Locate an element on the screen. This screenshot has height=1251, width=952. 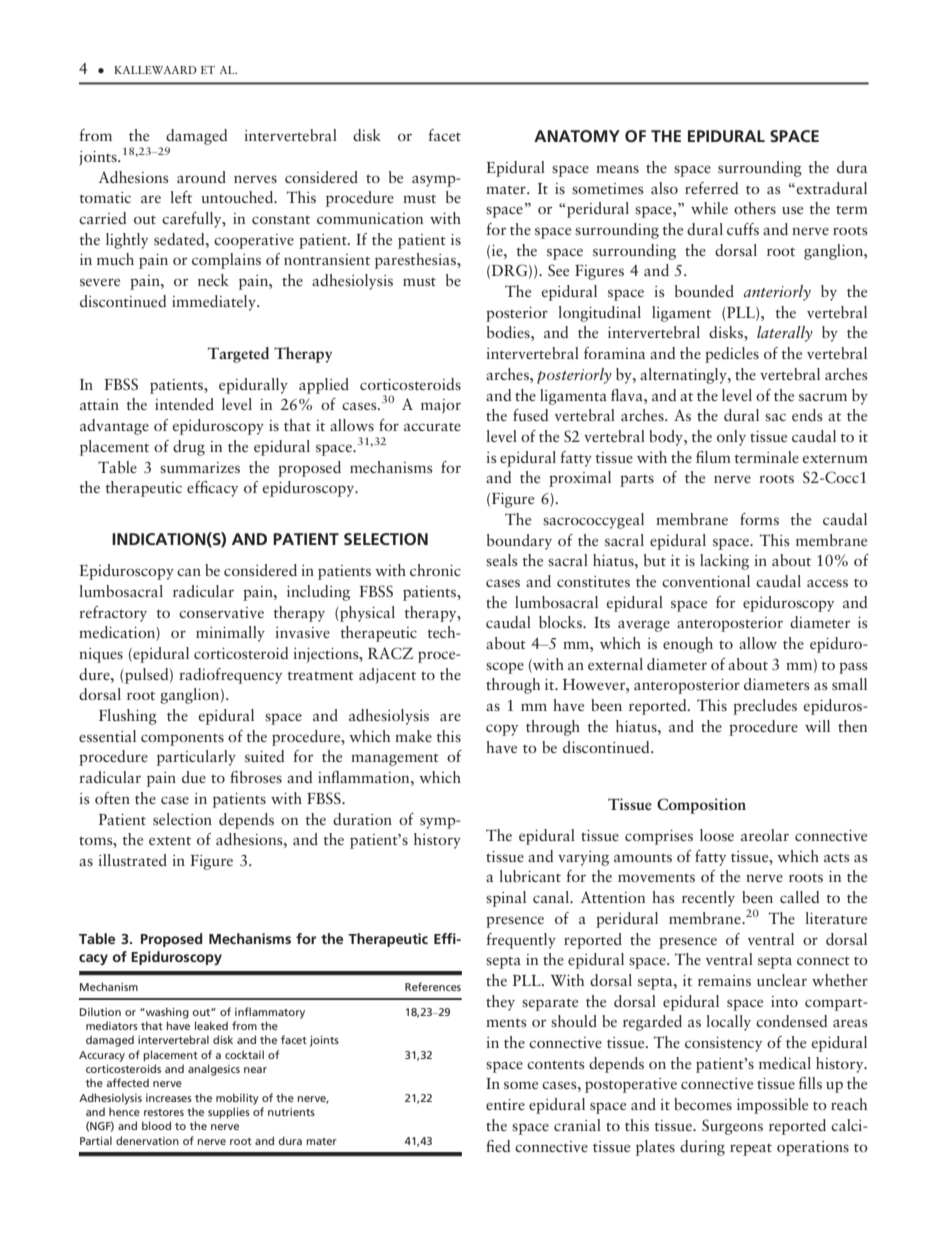
spinal is located at coordinates (506, 899).
